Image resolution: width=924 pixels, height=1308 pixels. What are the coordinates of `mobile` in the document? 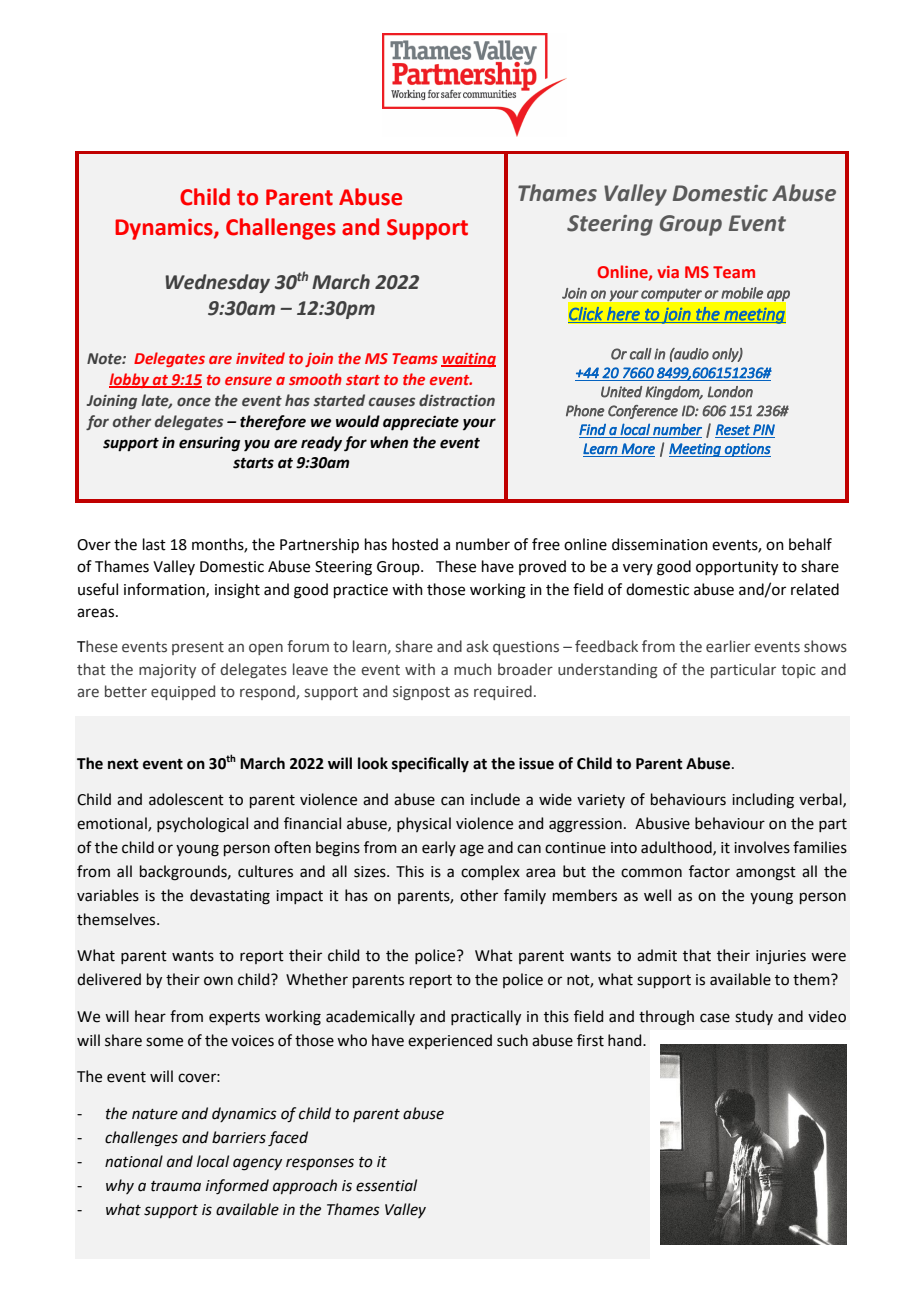 It's located at (742, 293).
